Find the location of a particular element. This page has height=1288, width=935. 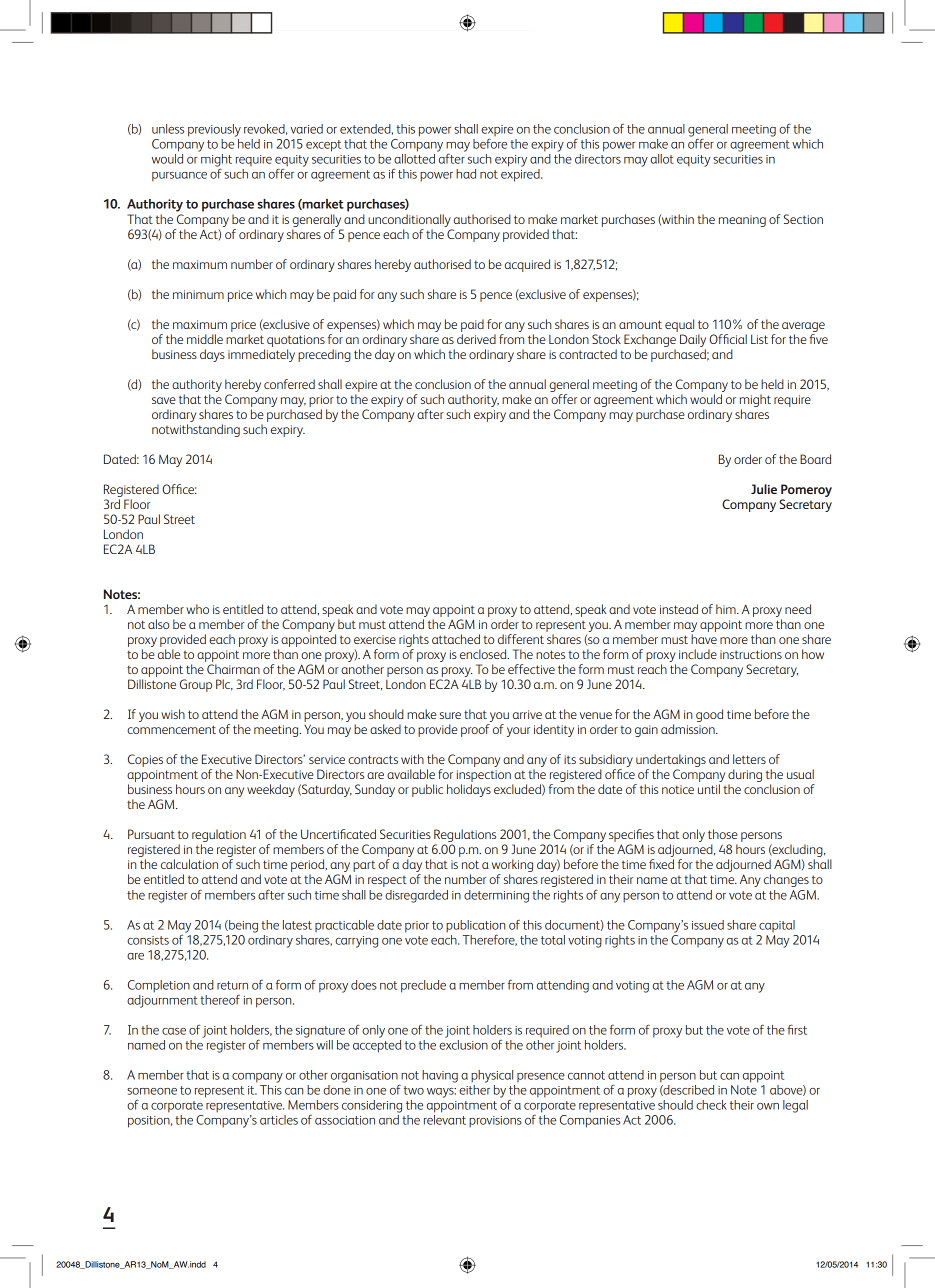

who is located at coordinates (197, 609).
